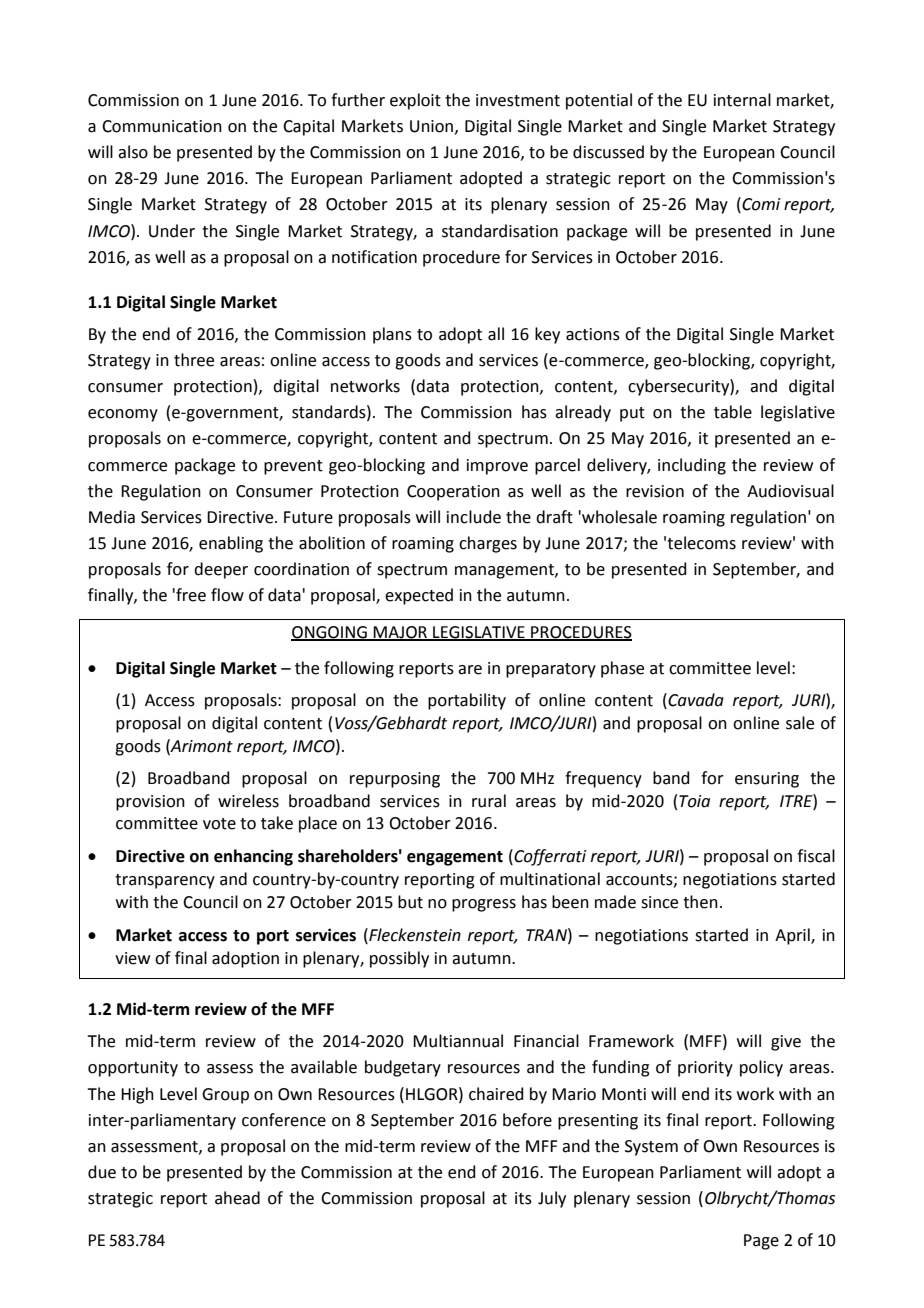 This screenshot has height=1308, width=924. I want to click on Page, so click(761, 1242).
